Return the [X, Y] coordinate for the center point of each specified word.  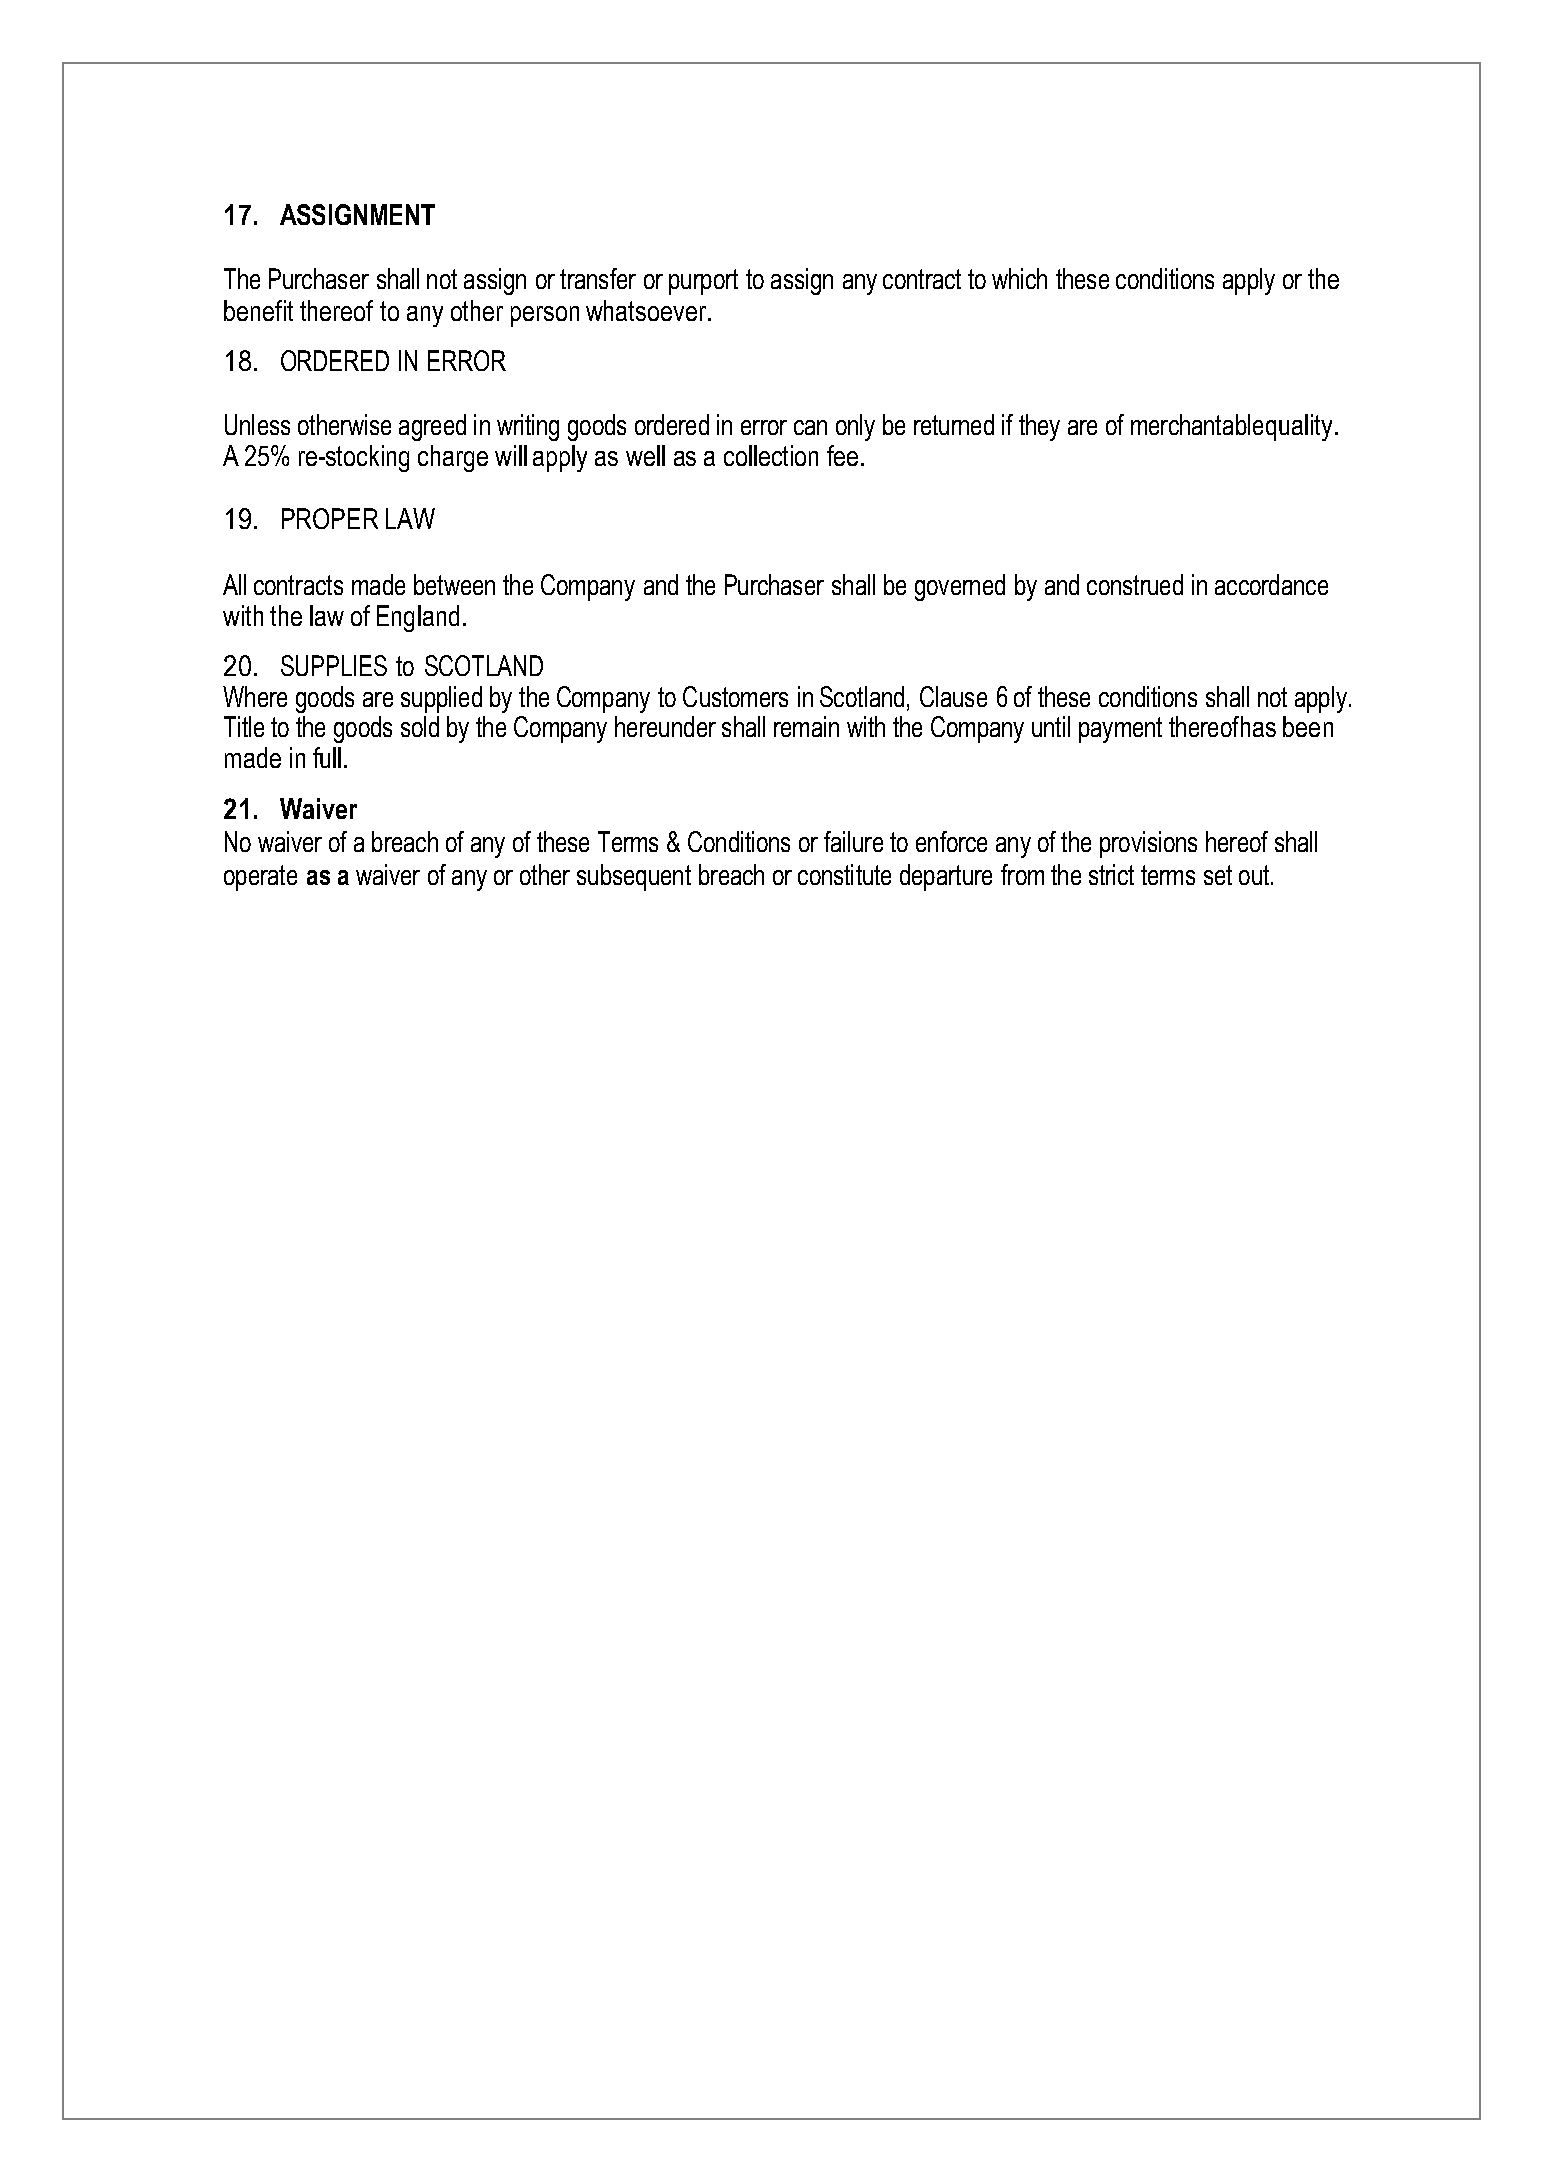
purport [703, 282]
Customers [735, 696]
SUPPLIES [334, 665]
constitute [844, 874]
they [1039, 427]
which [1019, 278]
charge [453, 458]
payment [1120, 730]
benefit [258, 310]
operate [260, 878]
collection [771, 455]
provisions [1148, 844]
